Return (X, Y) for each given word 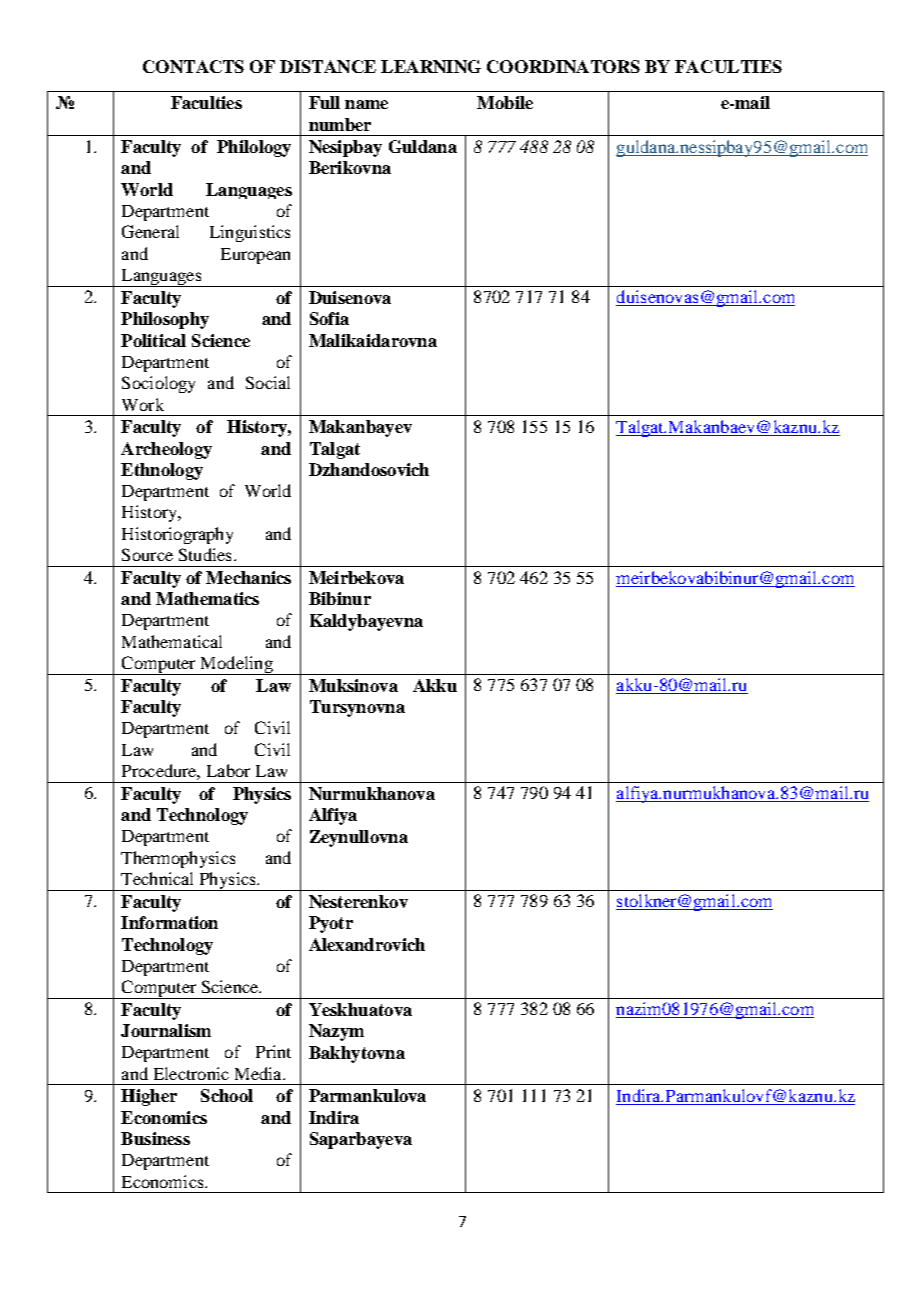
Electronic (191, 1073)
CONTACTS (193, 66)
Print (273, 1051)
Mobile (505, 102)
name (366, 104)
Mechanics (248, 577)
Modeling (236, 665)
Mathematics (207, 598)
